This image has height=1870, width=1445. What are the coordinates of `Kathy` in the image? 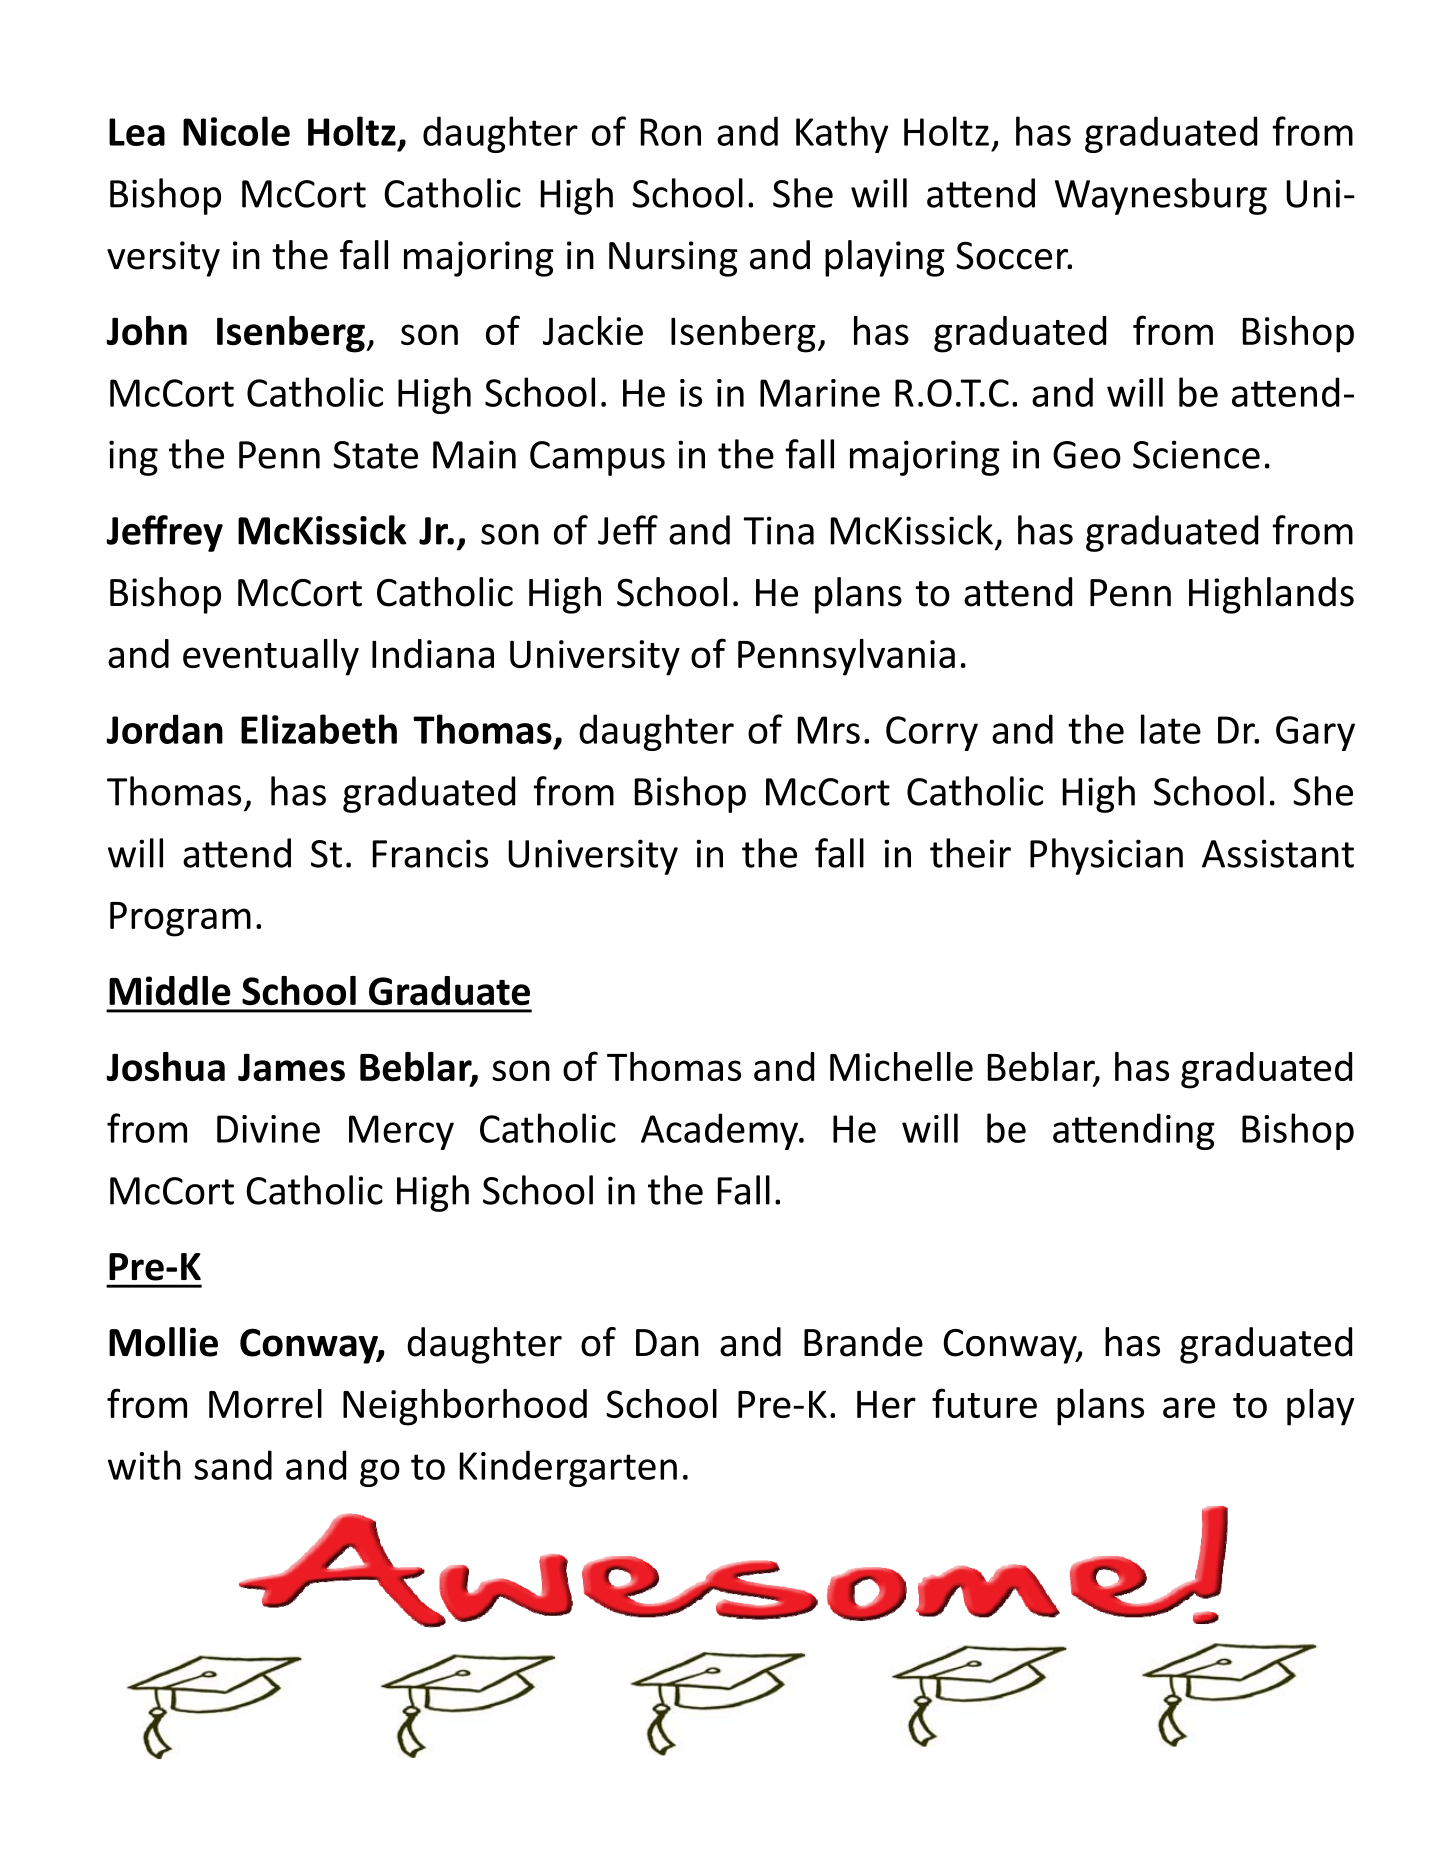 It's located at (842, 134).
